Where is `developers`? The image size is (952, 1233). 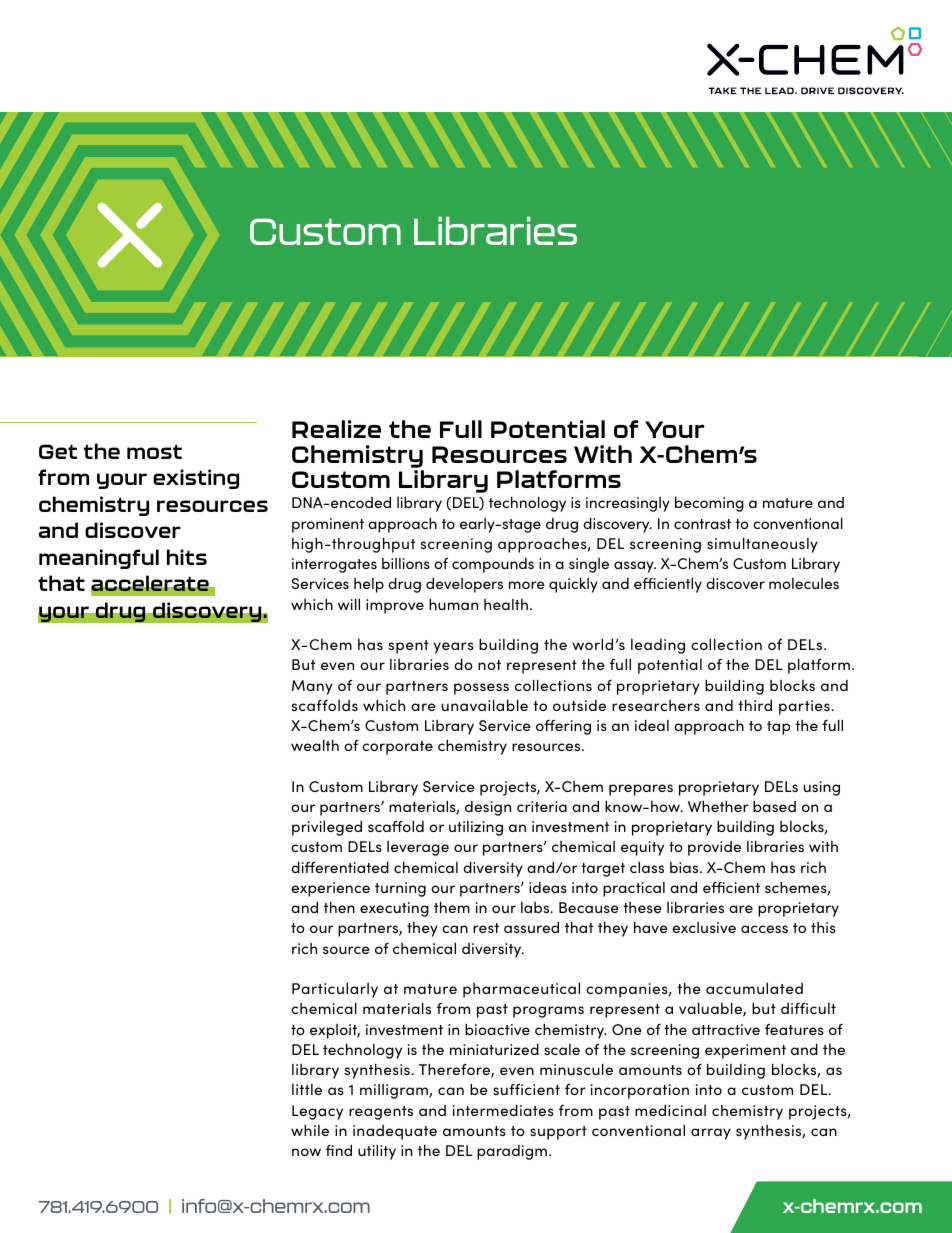 developers is located at coordinates (464, 585).
